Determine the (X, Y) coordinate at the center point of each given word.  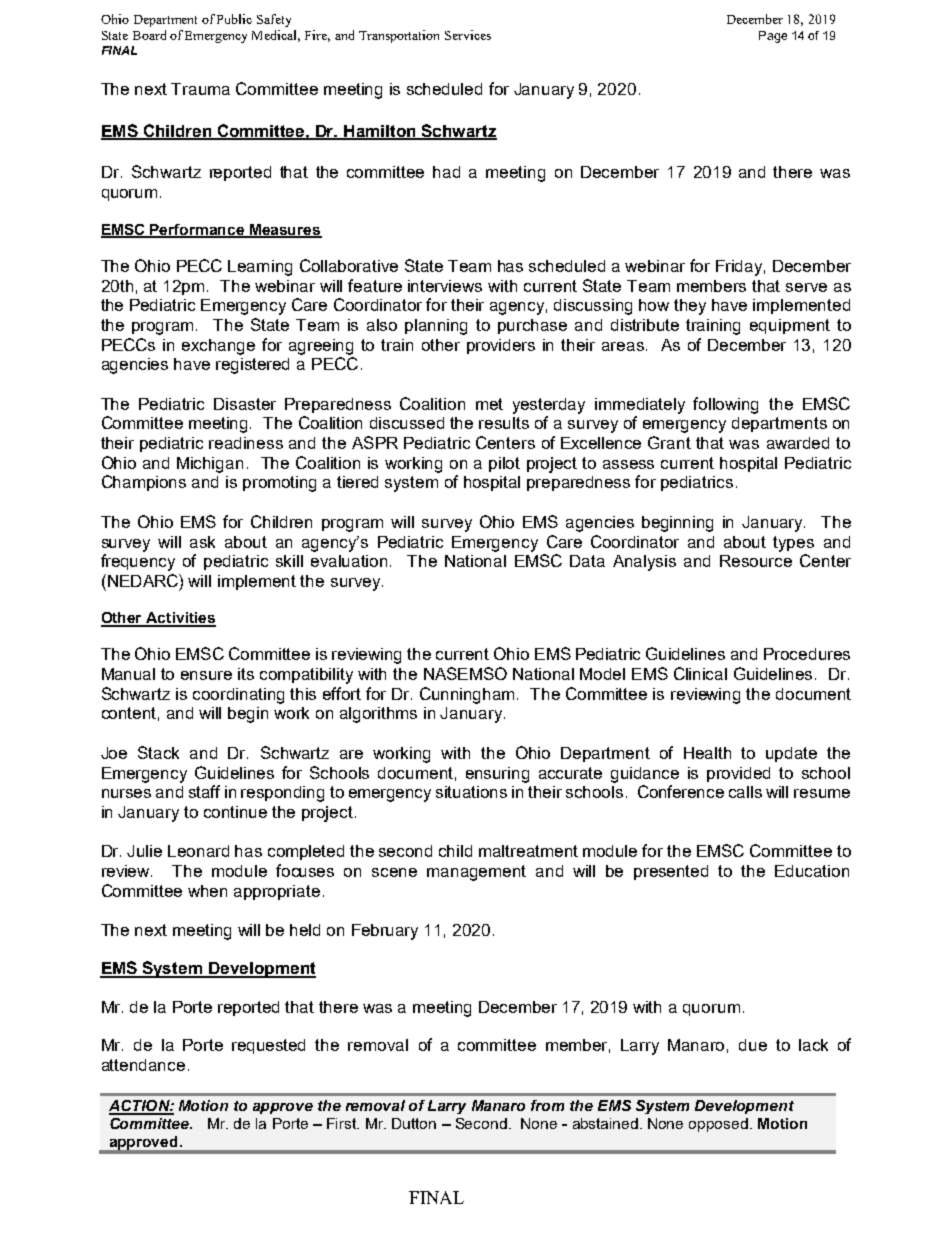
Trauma (200, 89)
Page (773, 37)
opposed (718, 1125)
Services (468, 35)
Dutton (414, 1123)
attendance (143, 1065)
